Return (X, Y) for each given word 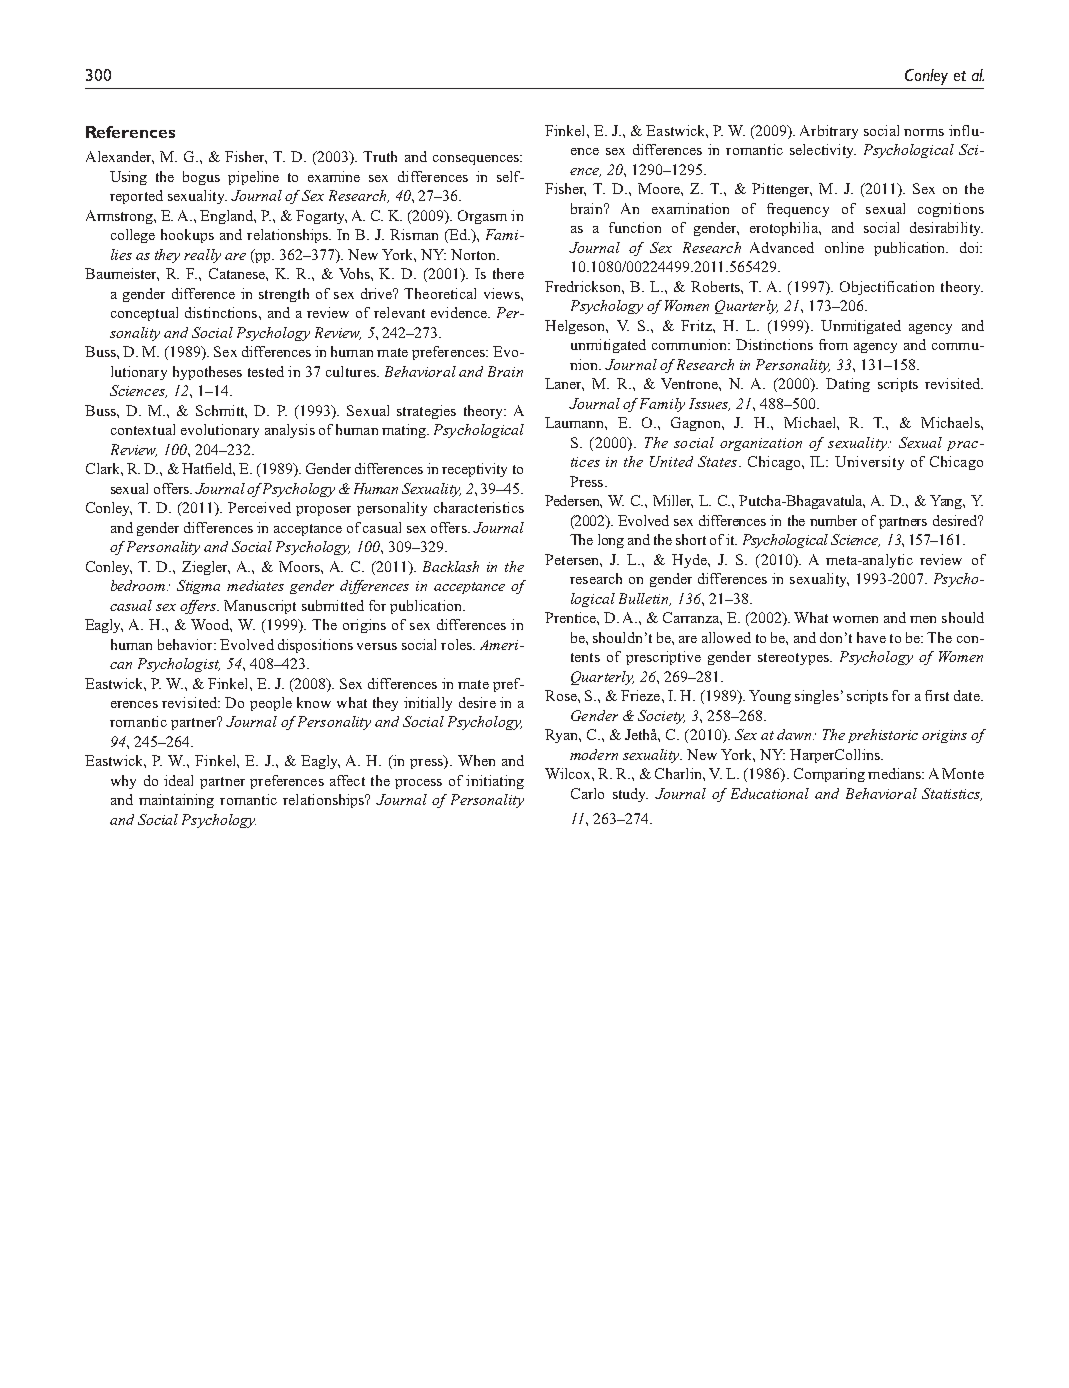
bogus (201, 178)
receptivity (474, 470)
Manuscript (260, 607)
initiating (495, 782)
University (869, 463)
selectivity (823, 151)
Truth (380, 156)
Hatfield (208, 469)
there (508, 273)
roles (457, 644)
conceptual (144, 314)
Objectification (887, 288)
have (871, 637)
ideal (178, 780)
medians (895, 773)
